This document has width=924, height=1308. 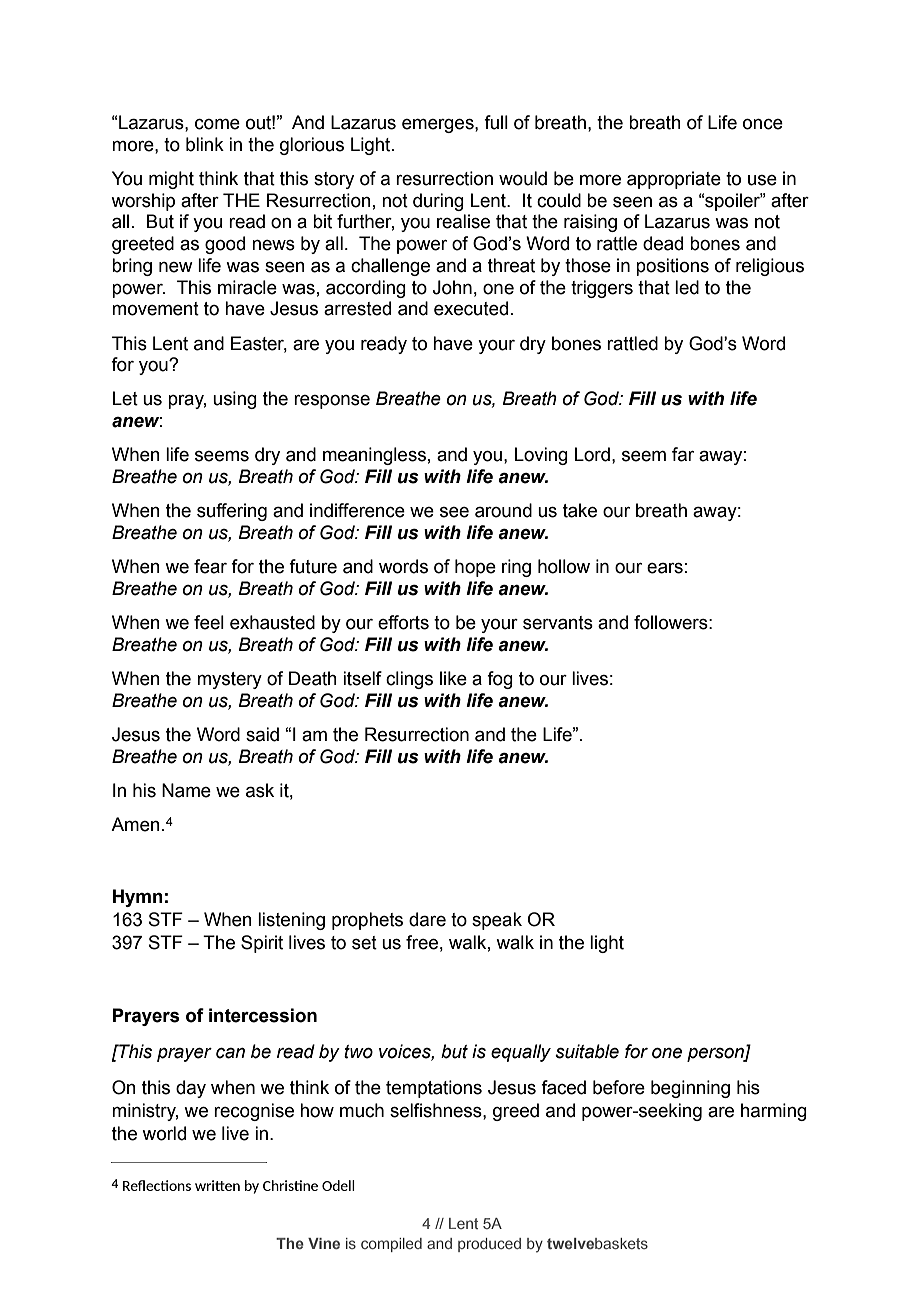 What do you see at coordinates (489, 1245) in the document?
I see `produced` at bounding box center [489, 1245].
